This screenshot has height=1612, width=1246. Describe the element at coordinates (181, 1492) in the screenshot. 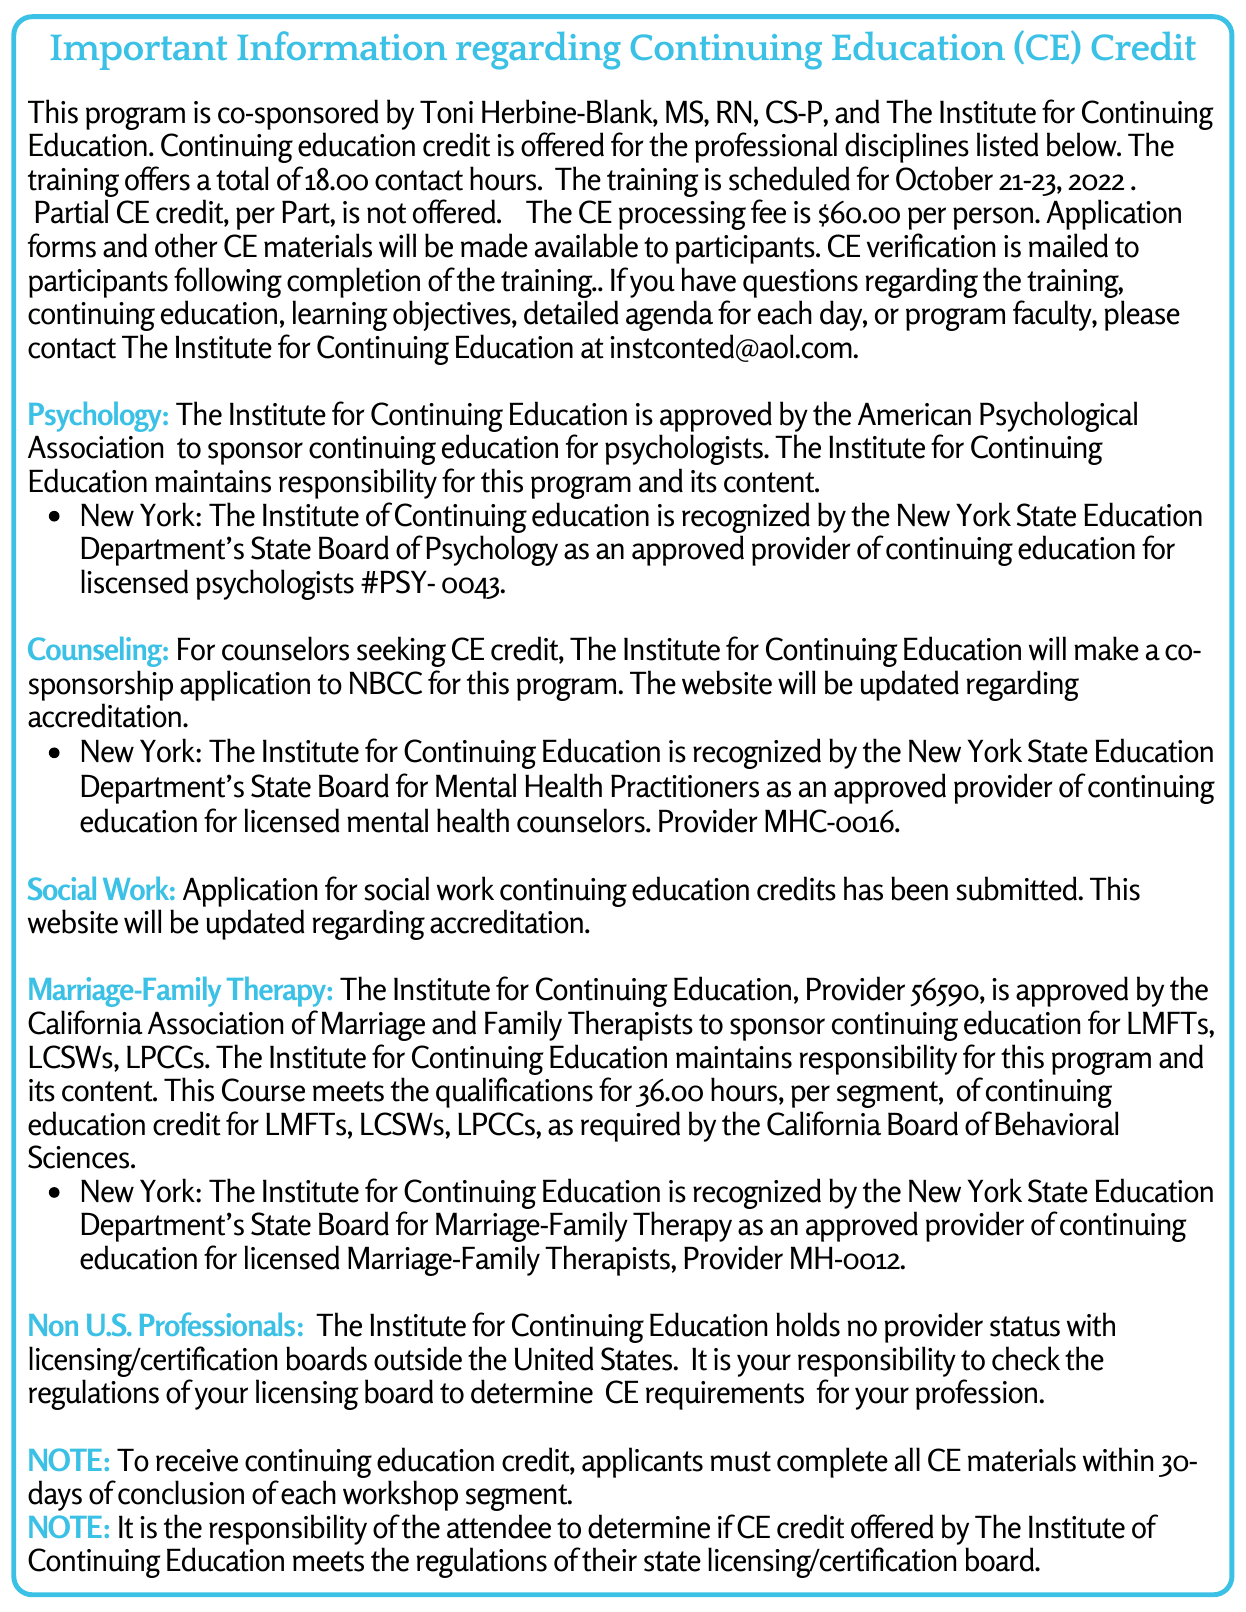

I see `conclusion` at that location.
